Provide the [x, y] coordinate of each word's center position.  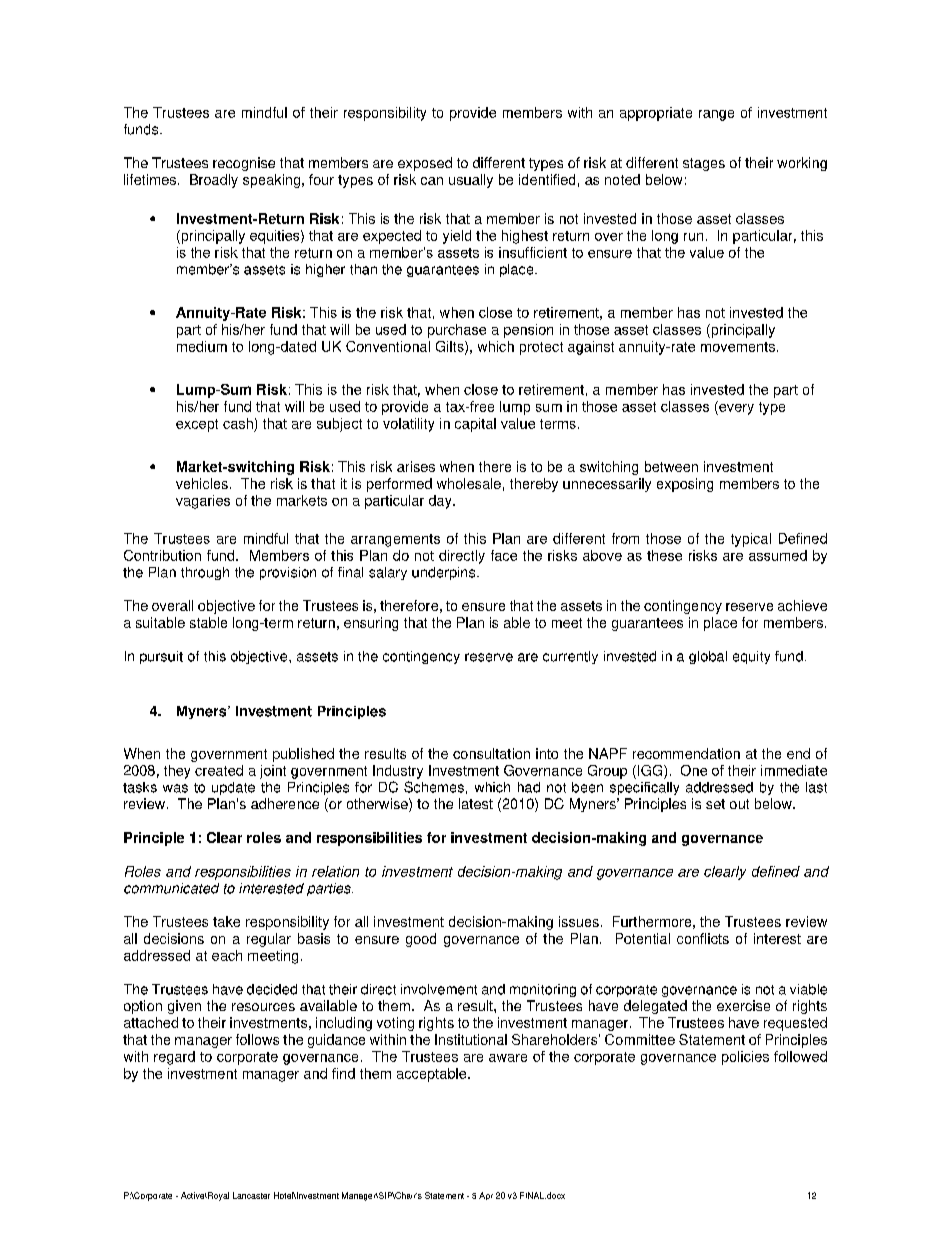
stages [704, 164]
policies [745, 1058]
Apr [486, 1196]
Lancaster [251, 1195]
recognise [244, 164]
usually [471, 181]
